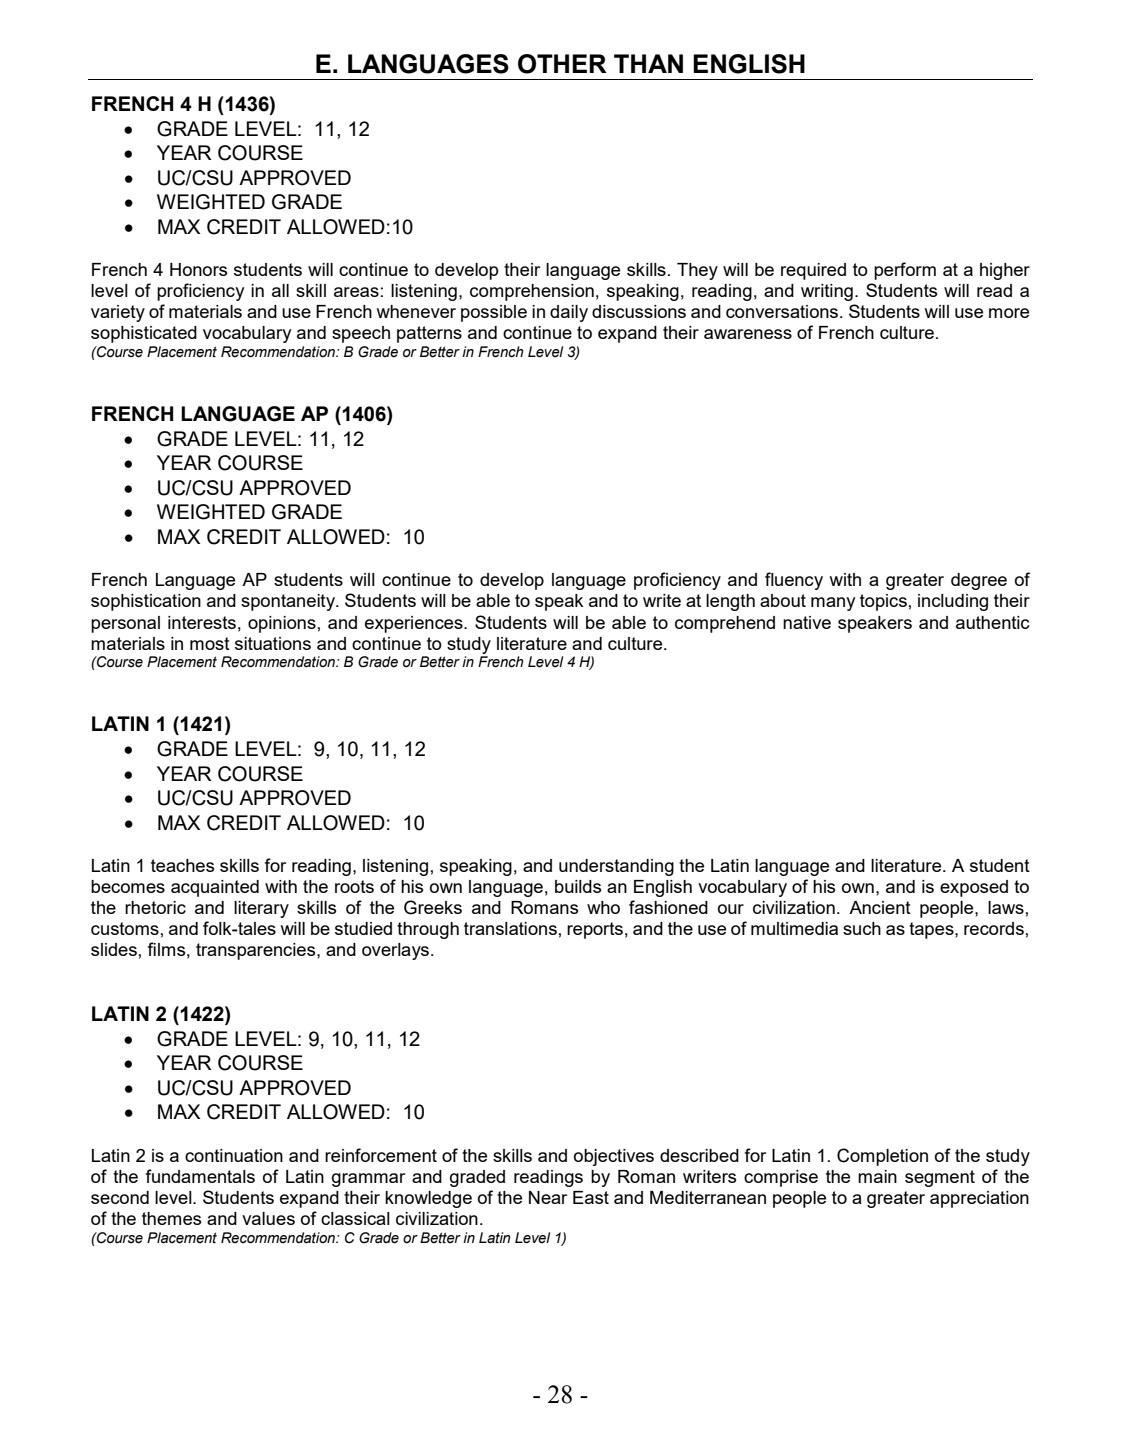  I want to click on topics, so click(883, 602).
